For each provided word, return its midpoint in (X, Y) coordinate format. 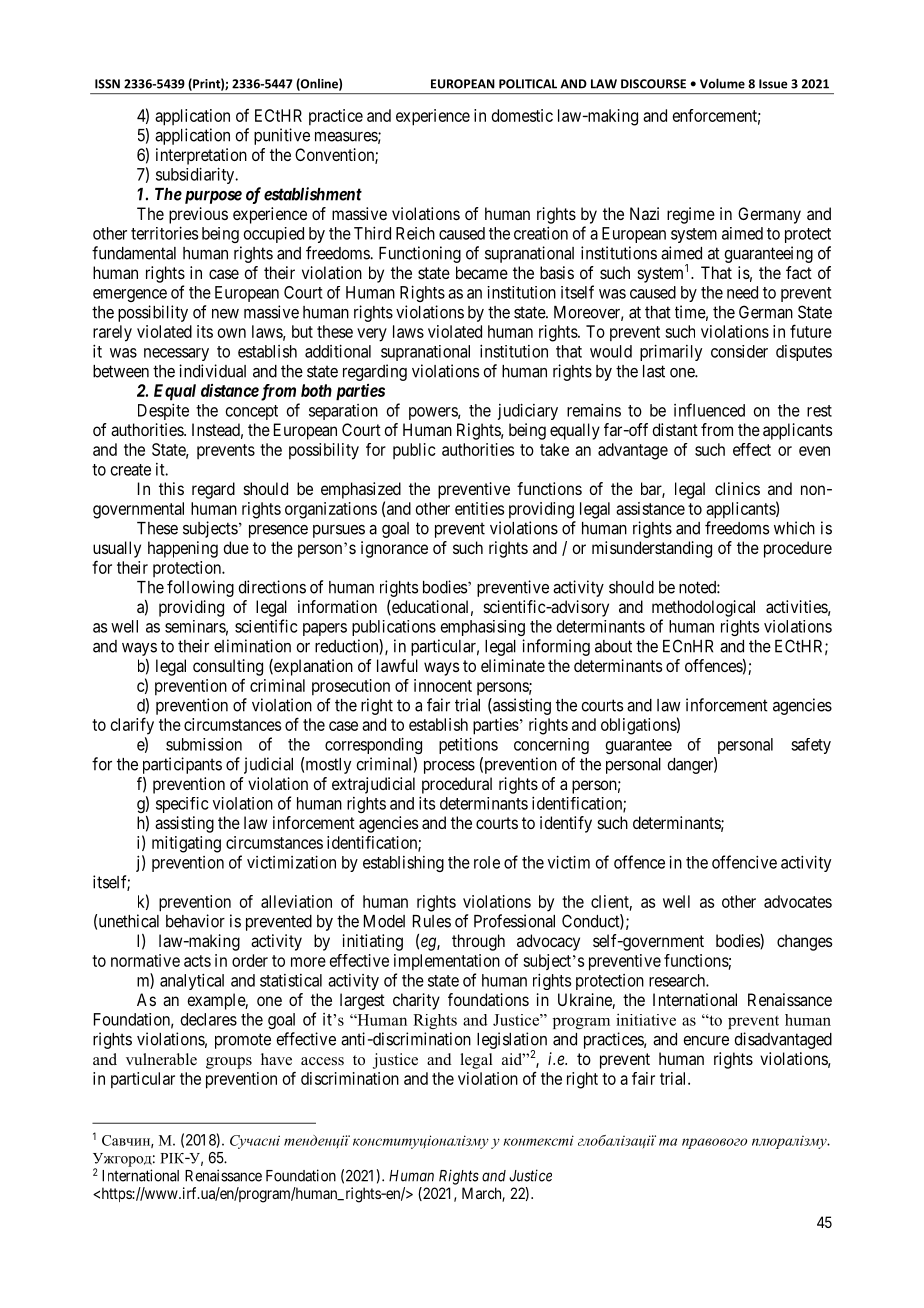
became (482, 272)
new (225, 314)
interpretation (201, 156)
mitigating (186, 844)
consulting (228, 667)
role (487, 862)
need (742, 292)
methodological (703, 608)
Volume (722, 83)
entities (479, 508)
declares (209, 1019)
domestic (522, 115)
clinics (737, 488)
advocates (798, 901)
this (171, 488)
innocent (443, 685)
